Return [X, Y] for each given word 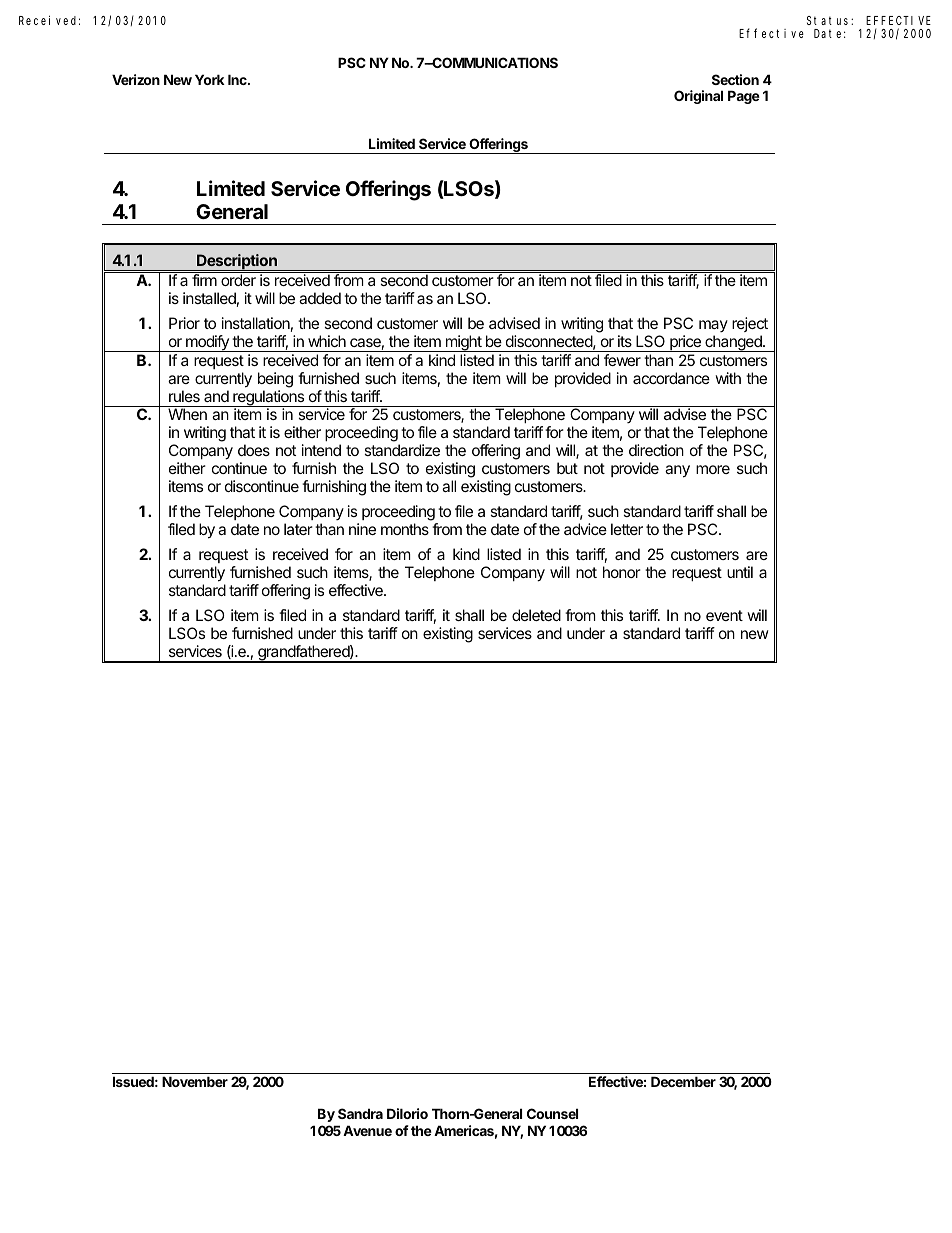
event [724, 615]
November [195, 1081]
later [298, 529]
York [210, 79]
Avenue [367, 1130]
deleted [536, 615]
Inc [238, 79]
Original [698, 97]
